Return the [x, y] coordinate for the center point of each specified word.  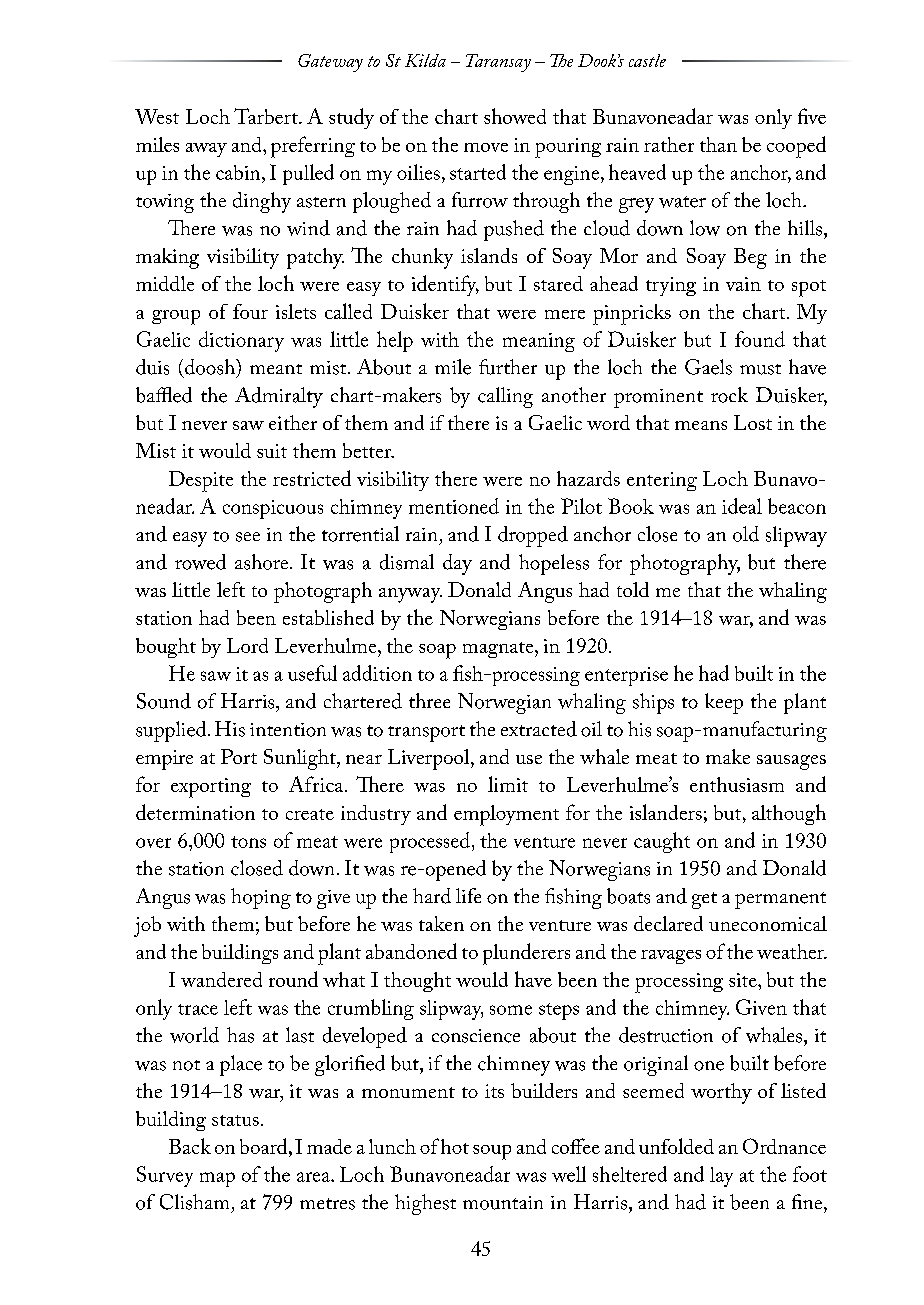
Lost [753, 422]
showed [515, 116]
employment [506, 815]
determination [195, 812]
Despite [201, 481]
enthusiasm [737, 784]
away [206, 150]
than [718, 144]
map [217, 1179]
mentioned [454, 506]
